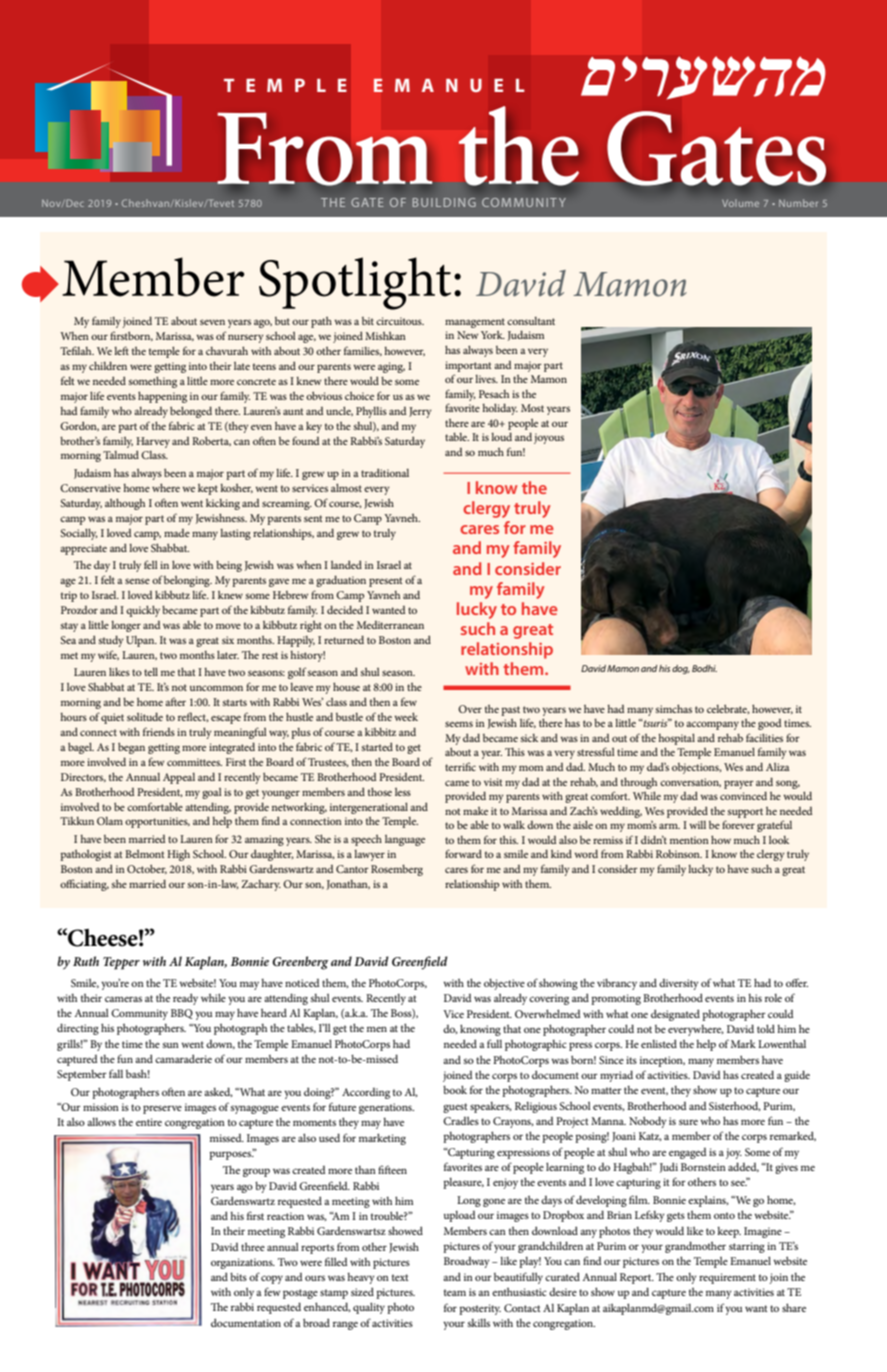 This page has width=887, height=1372. I want to click on book, so click(455, 1089).
